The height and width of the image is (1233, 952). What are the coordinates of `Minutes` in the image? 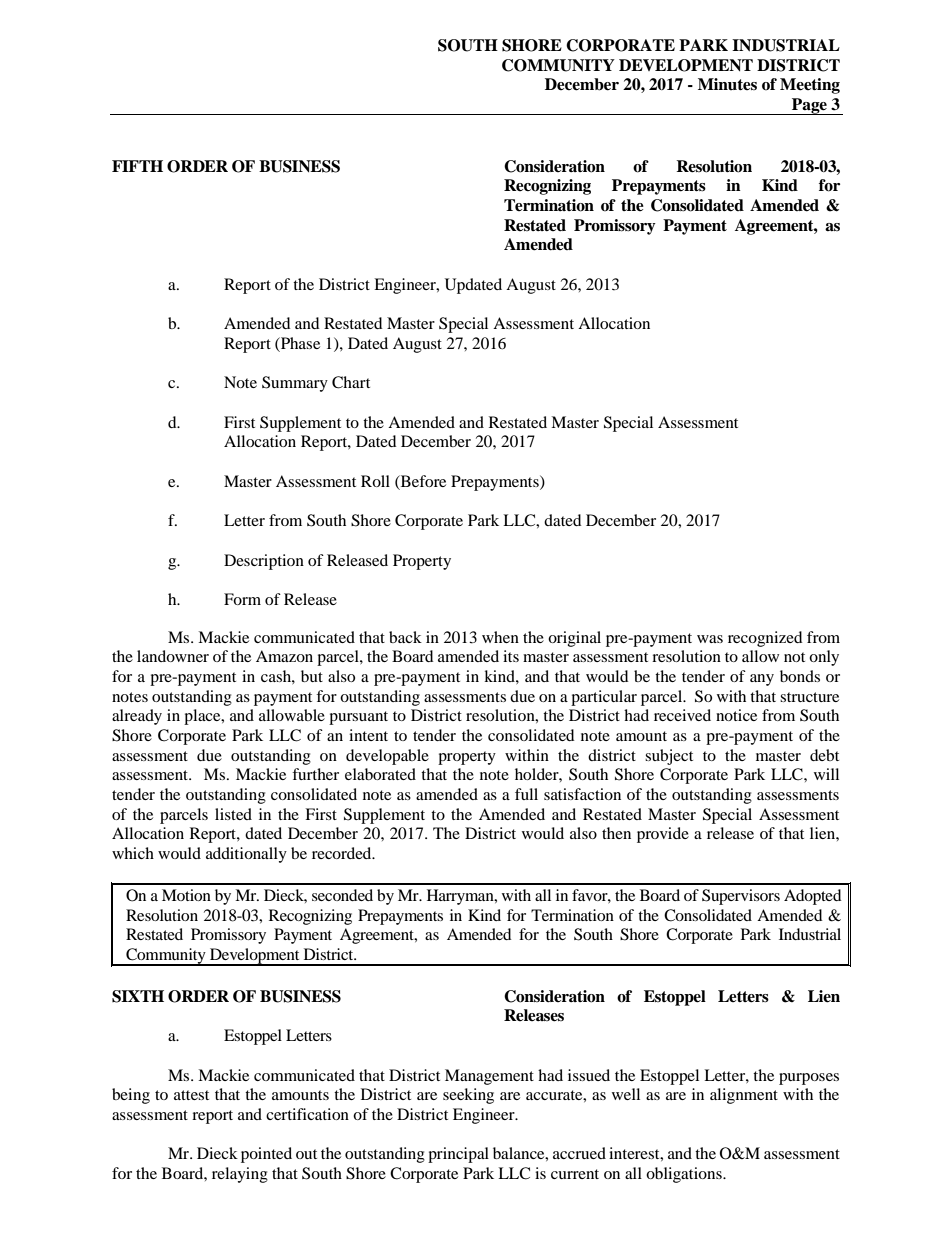 It's located at (727, 84).
